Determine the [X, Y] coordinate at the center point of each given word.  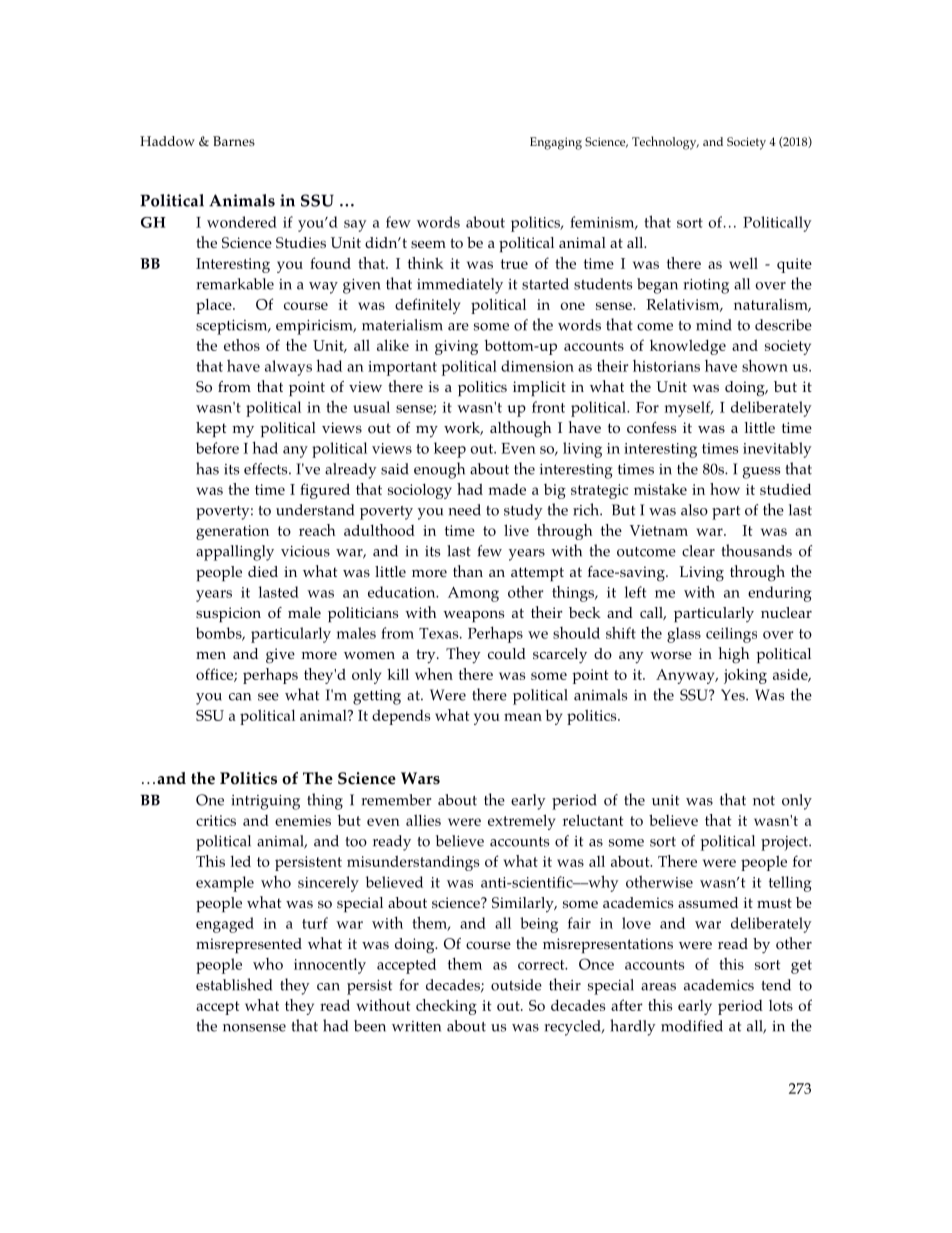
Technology [665, 143]
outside [516, 985]
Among [473, 594]
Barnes [234, 141]
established [234, 984]
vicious [305, 551]
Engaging [556, 143]
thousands [756, 550]
